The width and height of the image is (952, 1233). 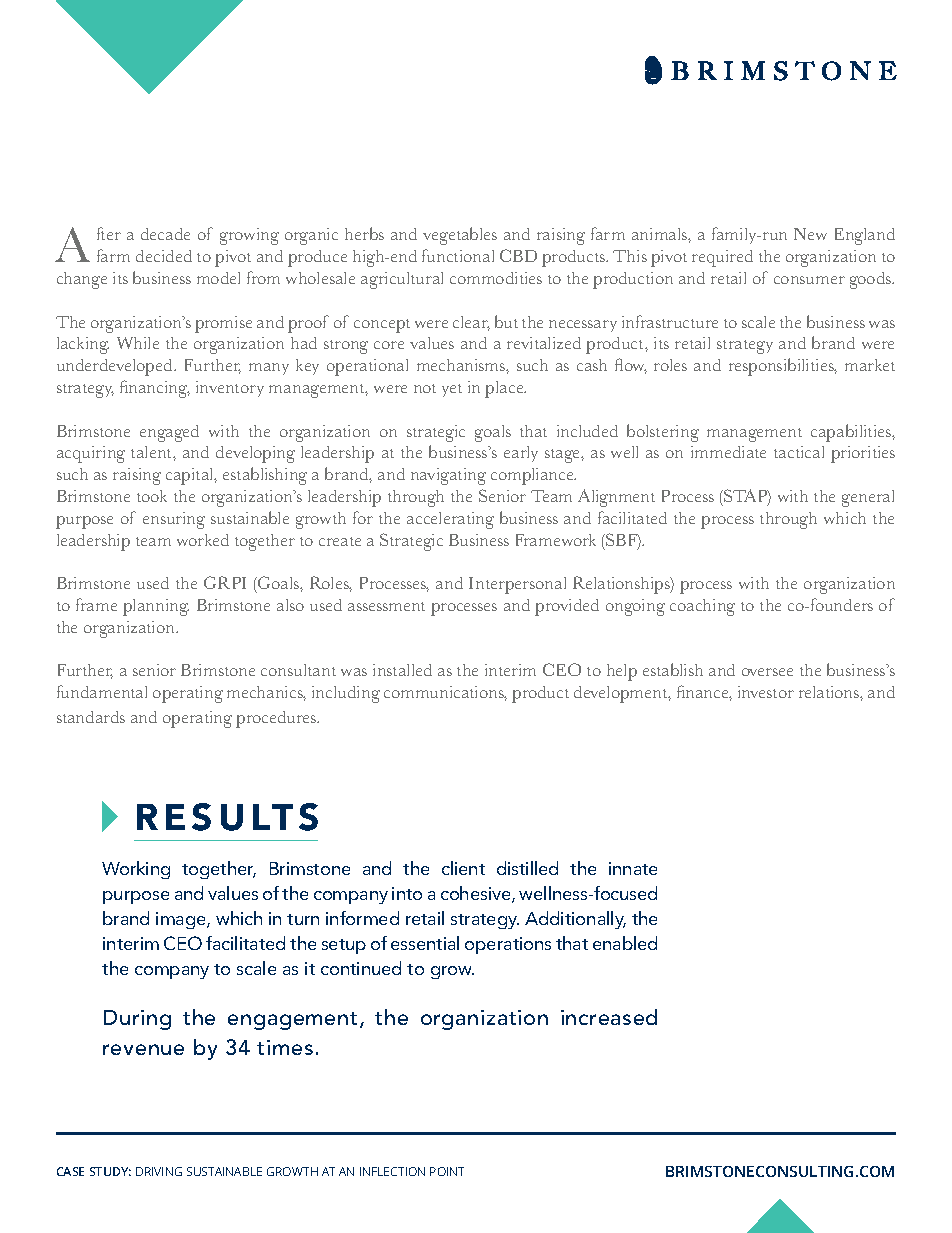 What do you see at coordinates (809, 280) in the image?
I see `consumer` at bounding box center [809, 280].
